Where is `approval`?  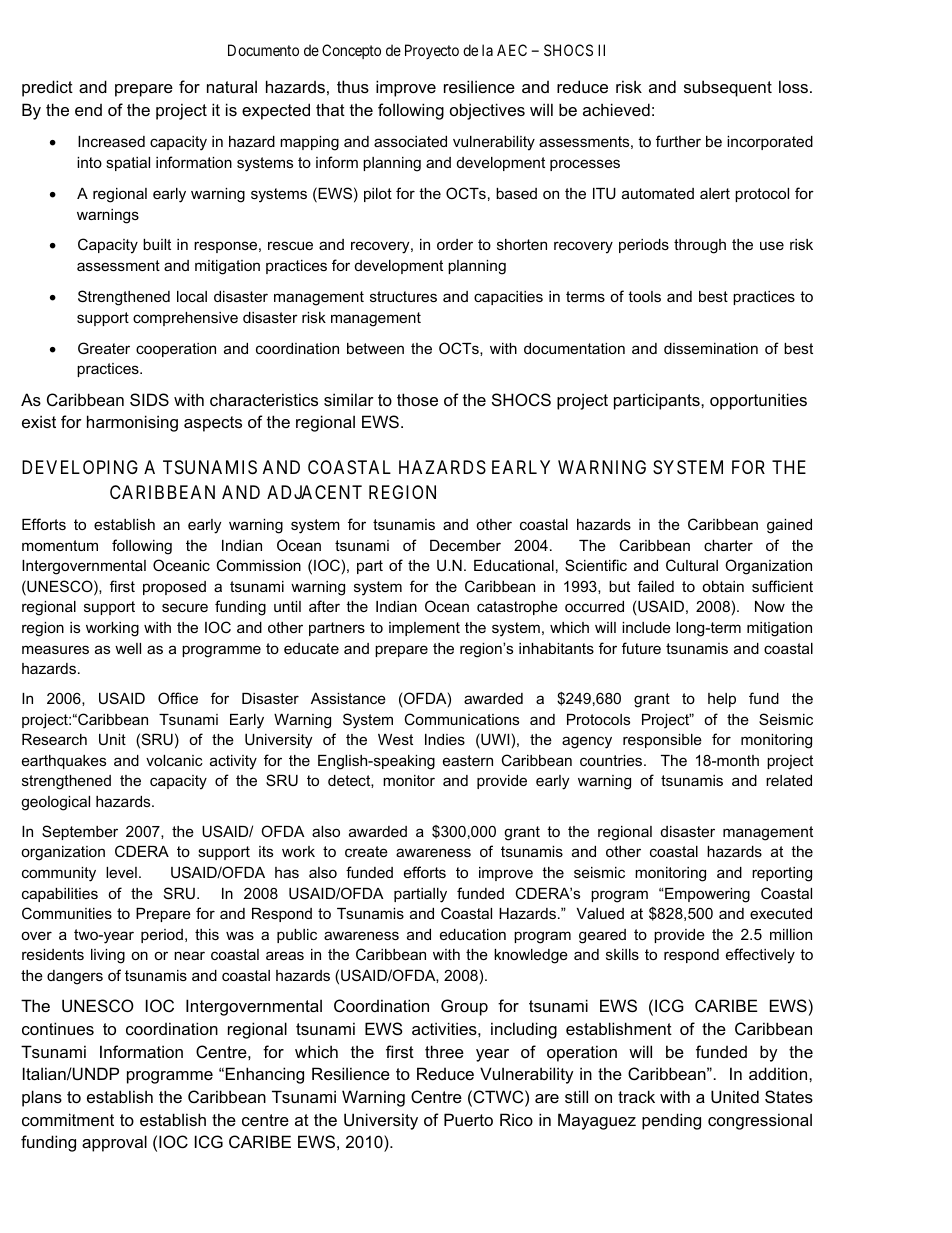
approval is located at coordinates (114, 1143).
